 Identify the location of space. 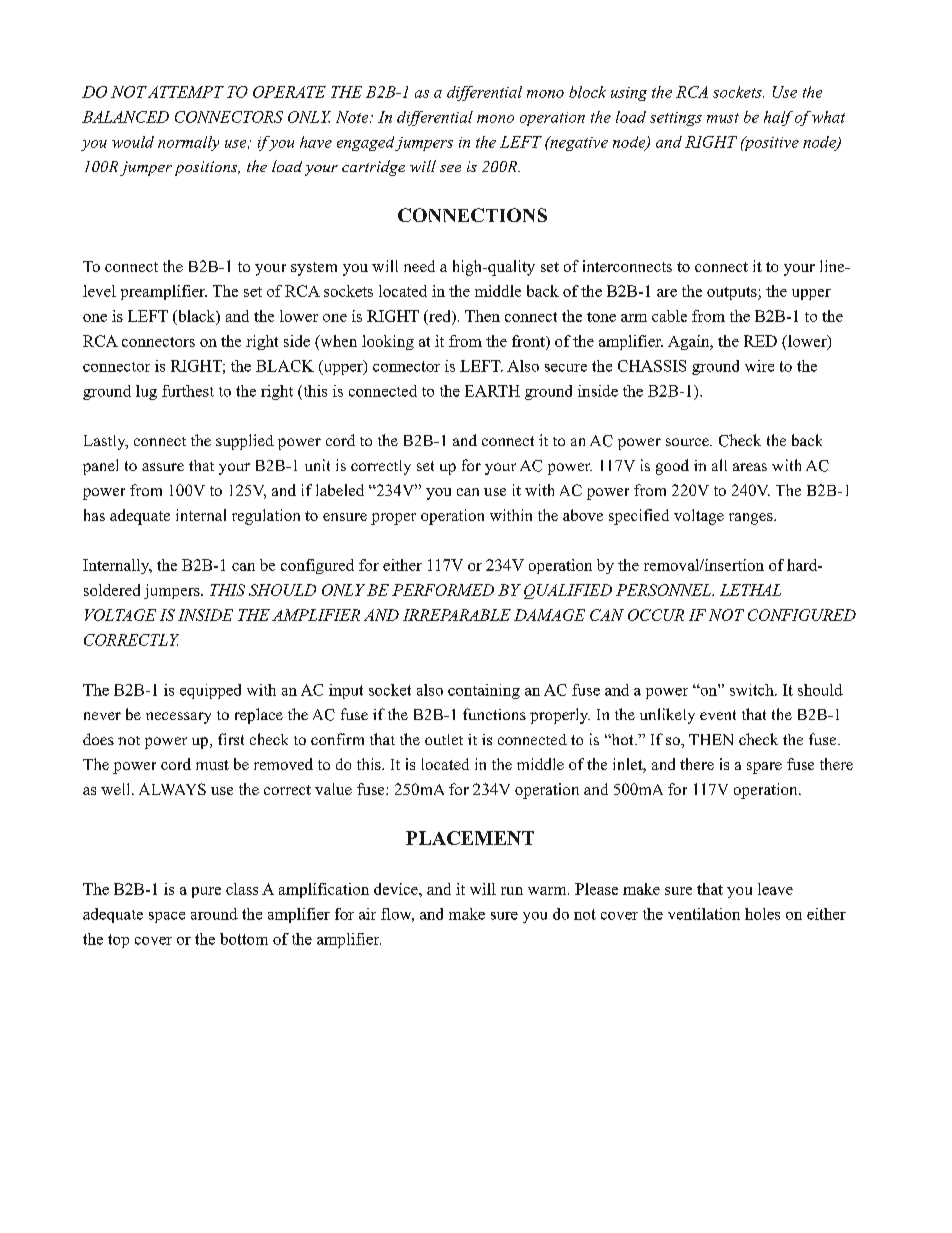
(167, 917).
